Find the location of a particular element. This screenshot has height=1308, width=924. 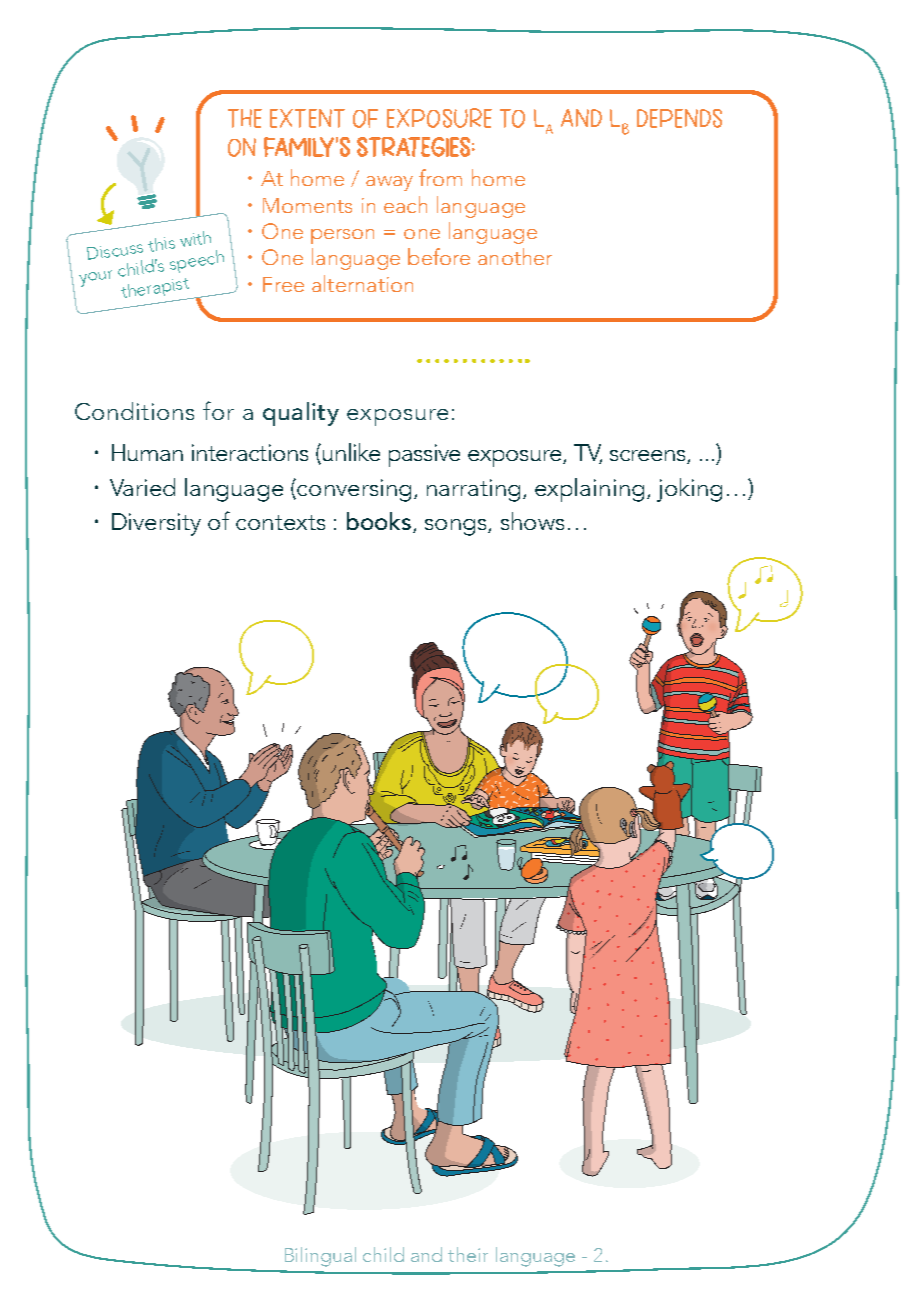

explaining is located at coordinates (589, 490).
